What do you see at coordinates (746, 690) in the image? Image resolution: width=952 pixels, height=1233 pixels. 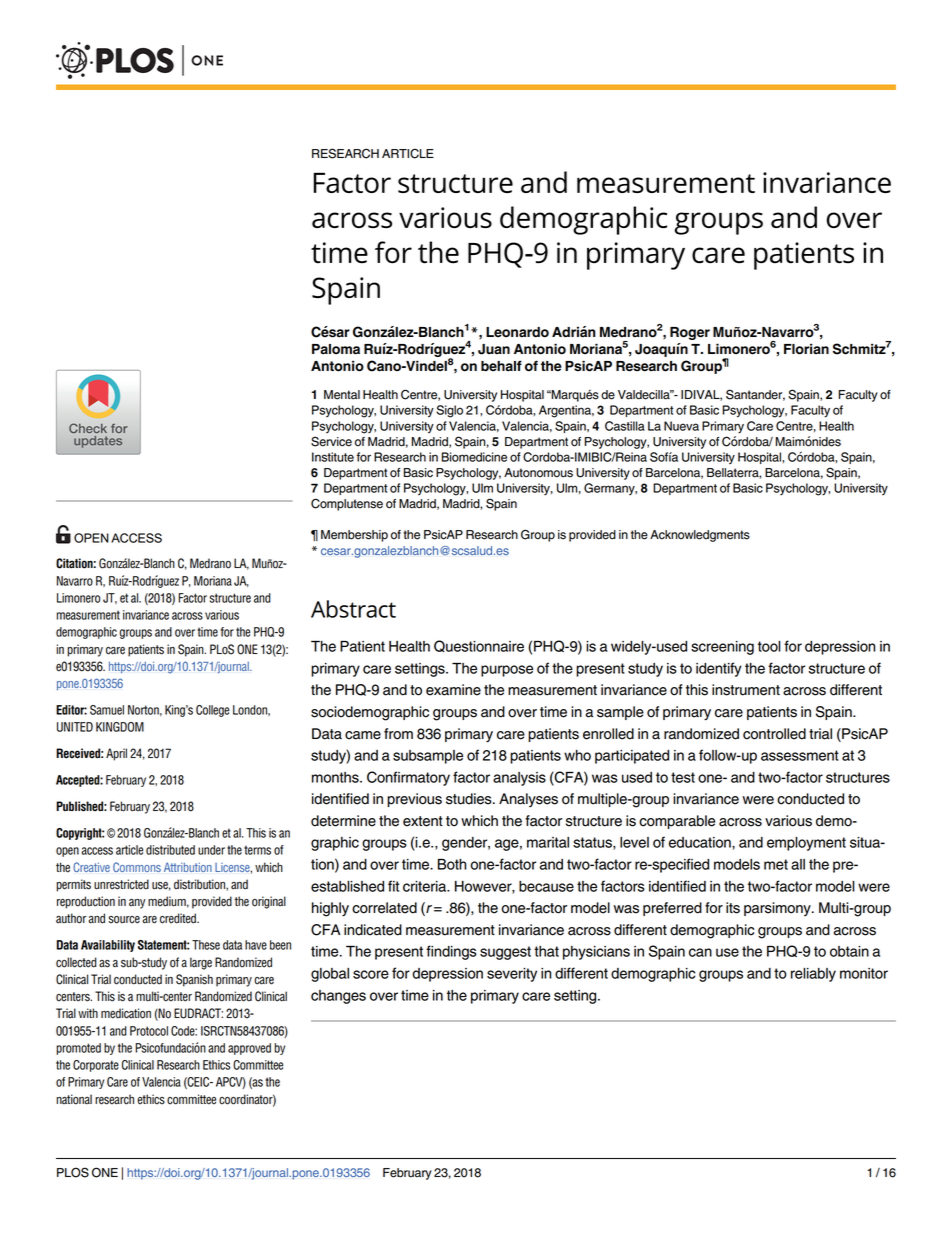 I see `instrument` at bounding box center [746, 690].
